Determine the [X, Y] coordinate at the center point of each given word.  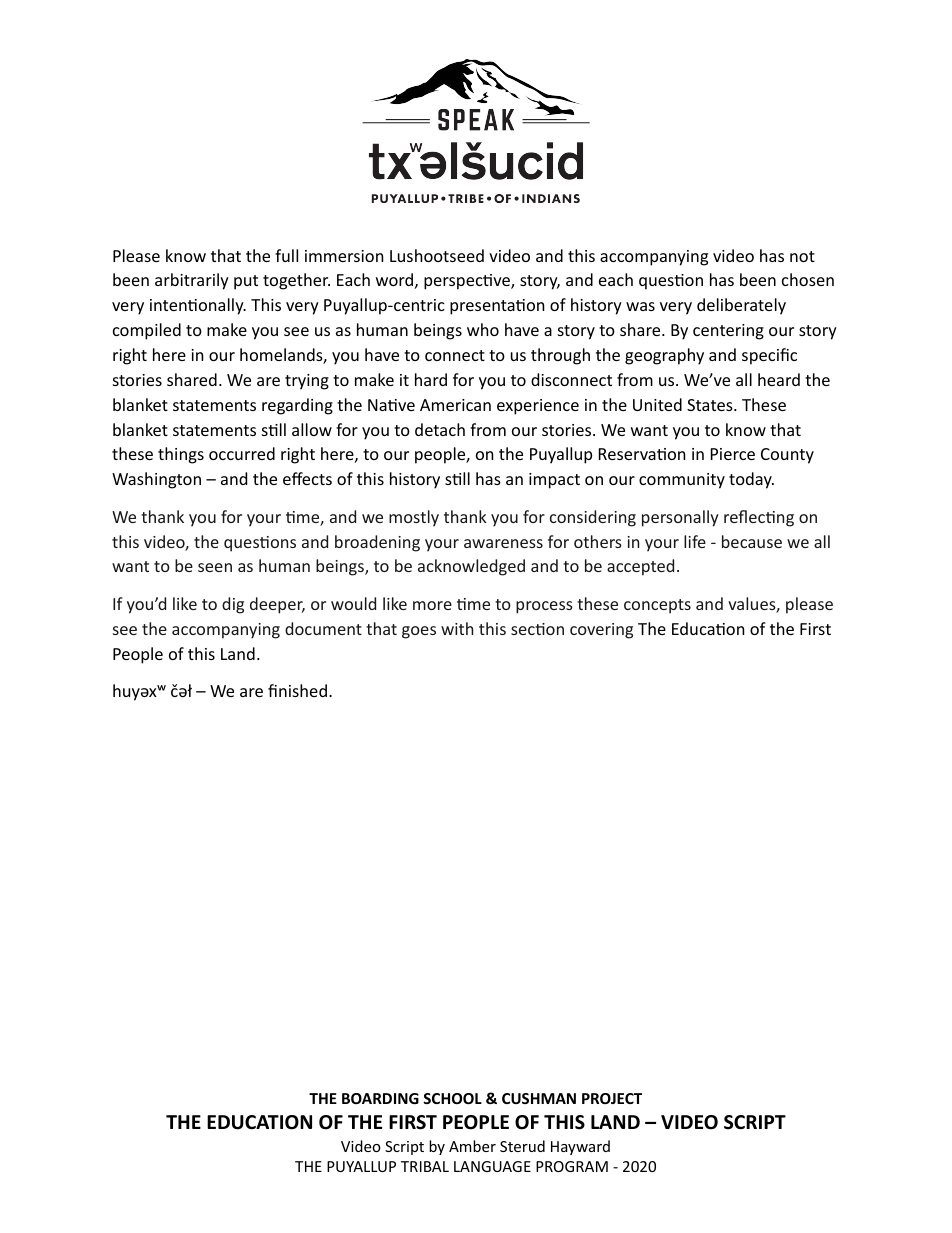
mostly [414, 518]
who [483, 329]
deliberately [741, 306]
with [457, 628]
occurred [242, 453]
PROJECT [612, 1098]
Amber [472, 1146]
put [246, 282]
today [751, 480]
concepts [657, 606]
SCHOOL [452, 1098]
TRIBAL [425, 1166]
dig [233, 605]
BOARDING [380, 1098]
